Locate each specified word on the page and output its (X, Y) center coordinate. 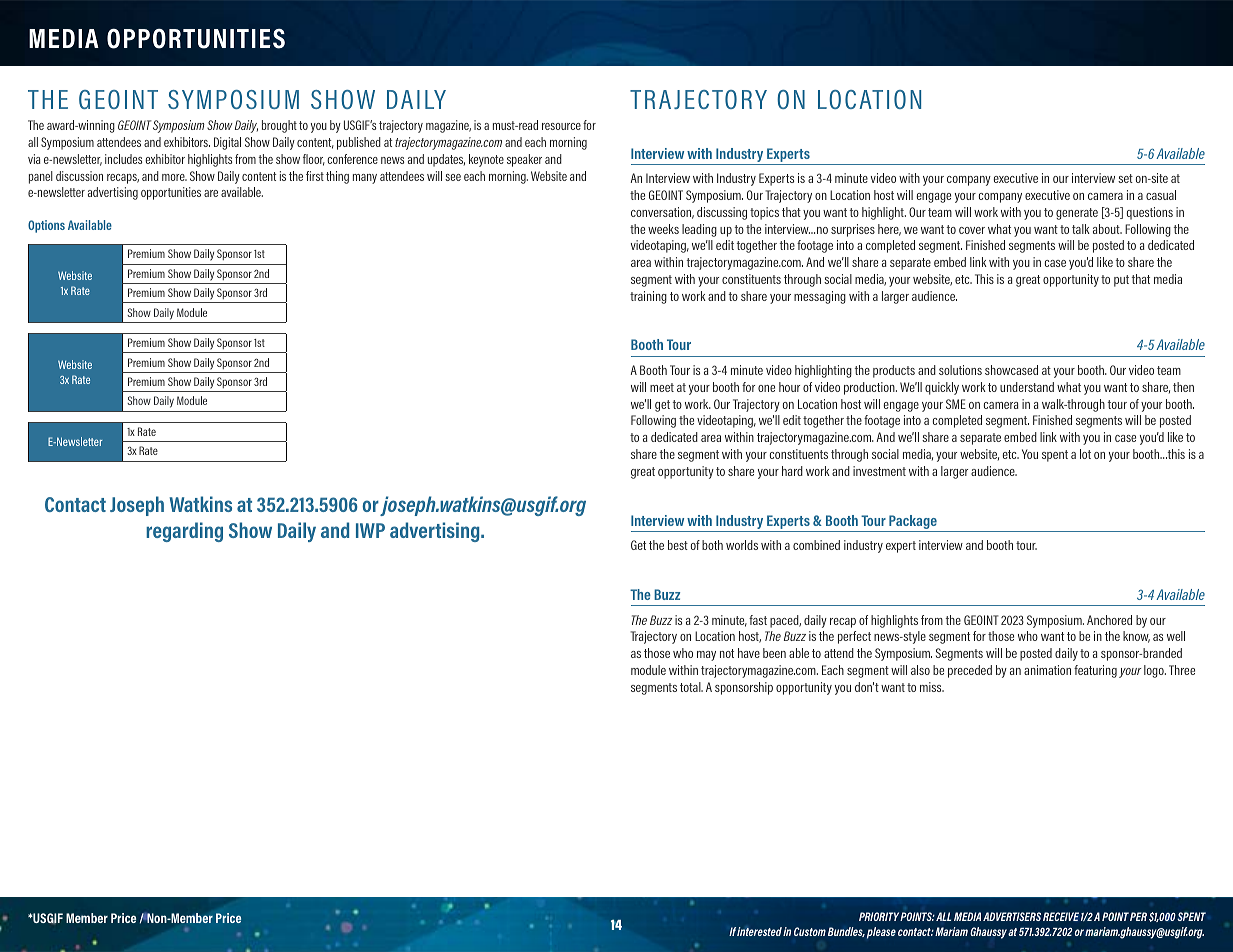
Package (913, 523)
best (678, 545)
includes (123, 159)
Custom (810, 931)
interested (759, 931)
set (1125, 178)
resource (561, 126)
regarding (184, 532)
